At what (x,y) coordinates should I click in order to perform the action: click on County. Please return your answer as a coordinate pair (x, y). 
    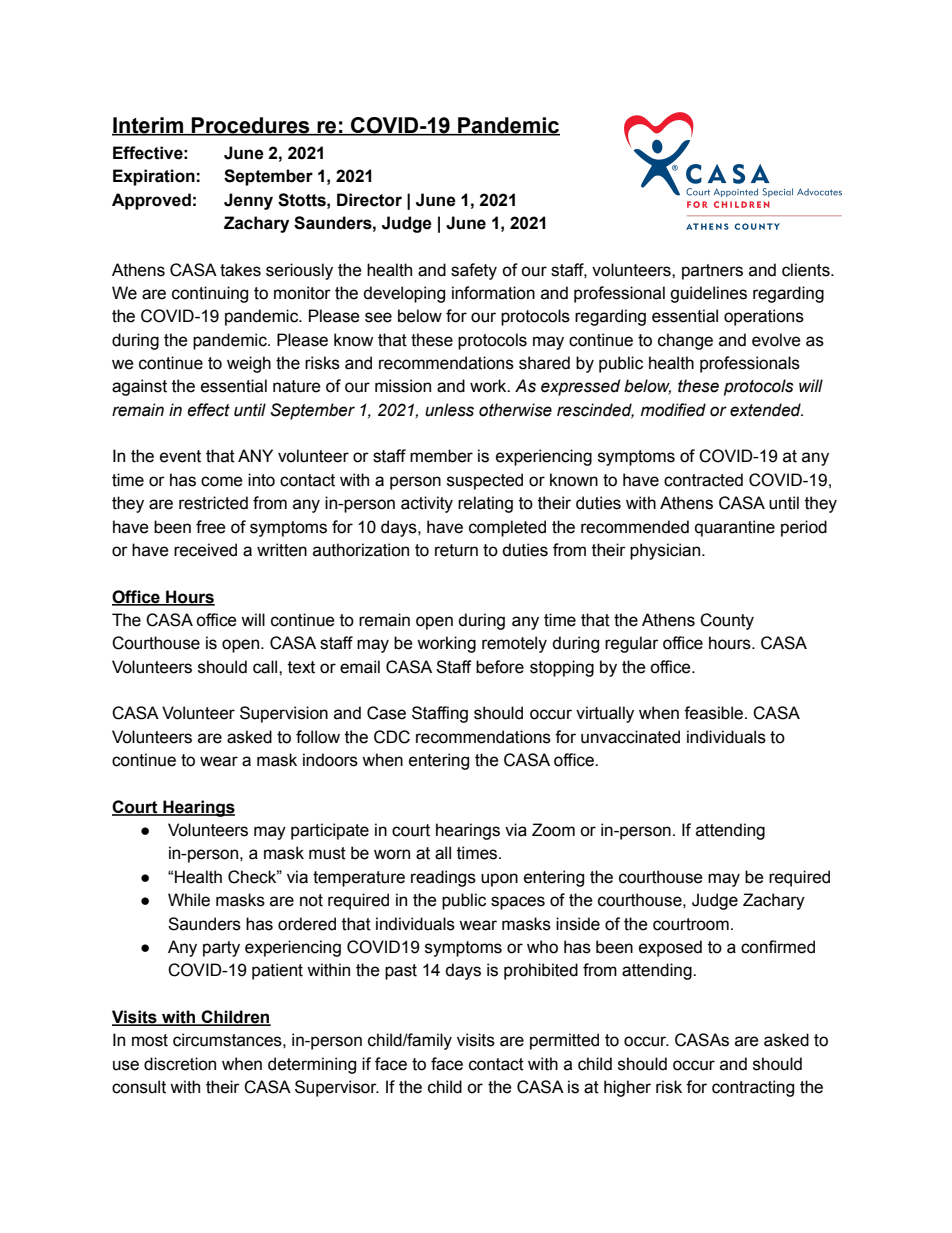
    Looking at the image, I should click on (727, 621).
